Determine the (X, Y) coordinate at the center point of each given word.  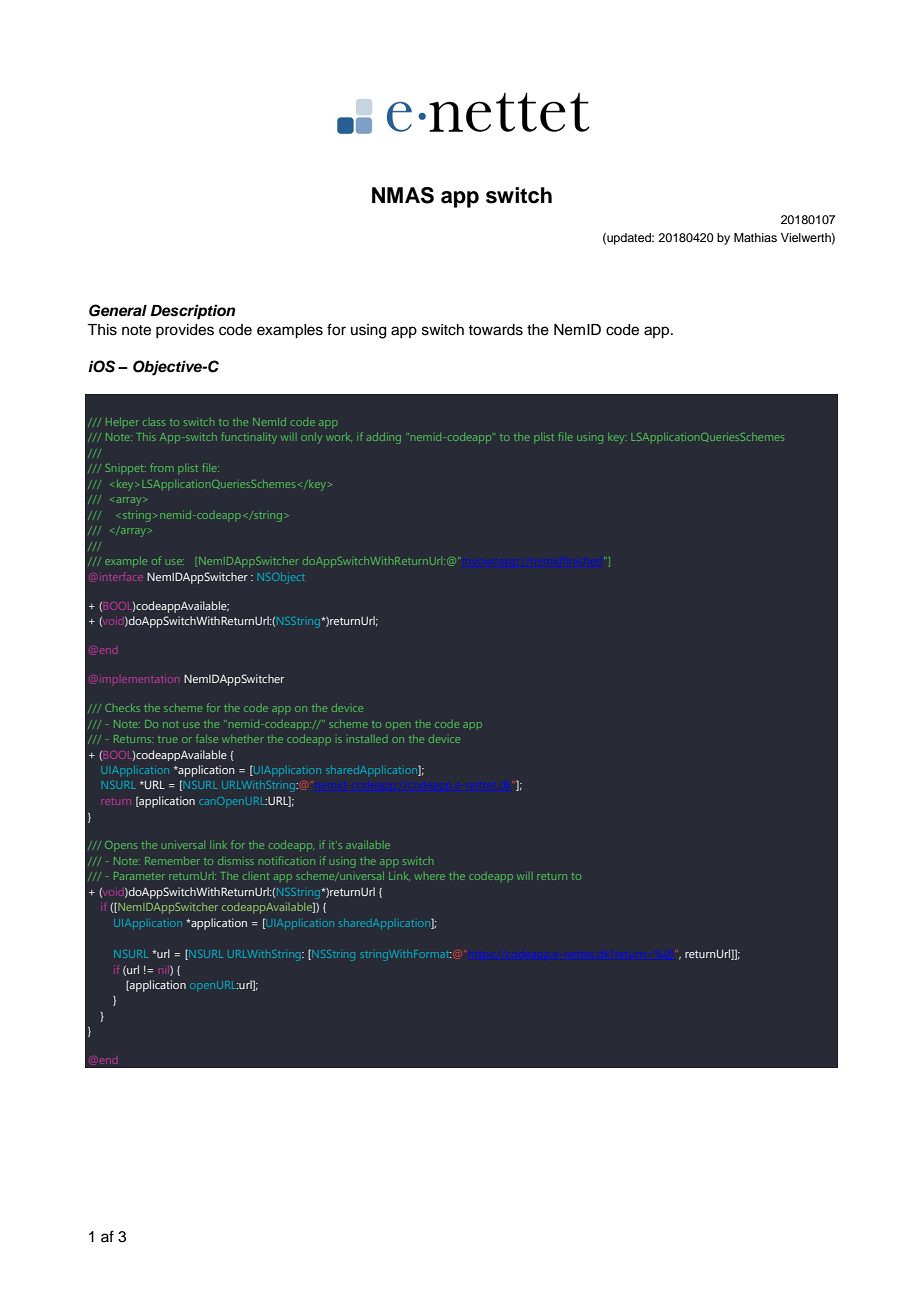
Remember (172, 861)
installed (368, 739)
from (161, 467)
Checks (122, 708)
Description (193, 312)
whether (242, 739)
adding (384, 438)
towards (495, 330)
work (338, 437)
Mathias (755, 237)
